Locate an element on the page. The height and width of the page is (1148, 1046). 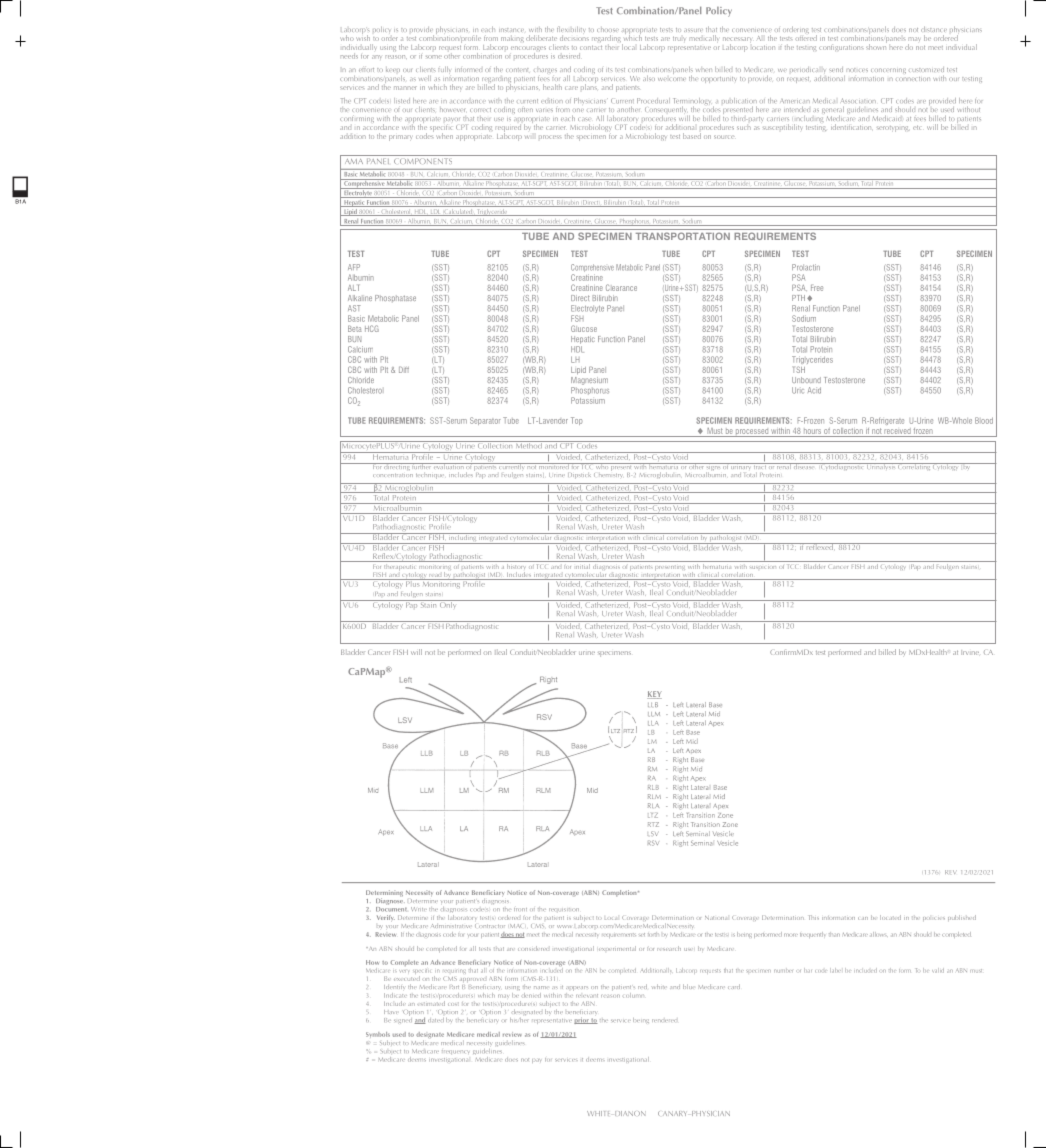
therapeutic is located at coordinates (400, 567).
